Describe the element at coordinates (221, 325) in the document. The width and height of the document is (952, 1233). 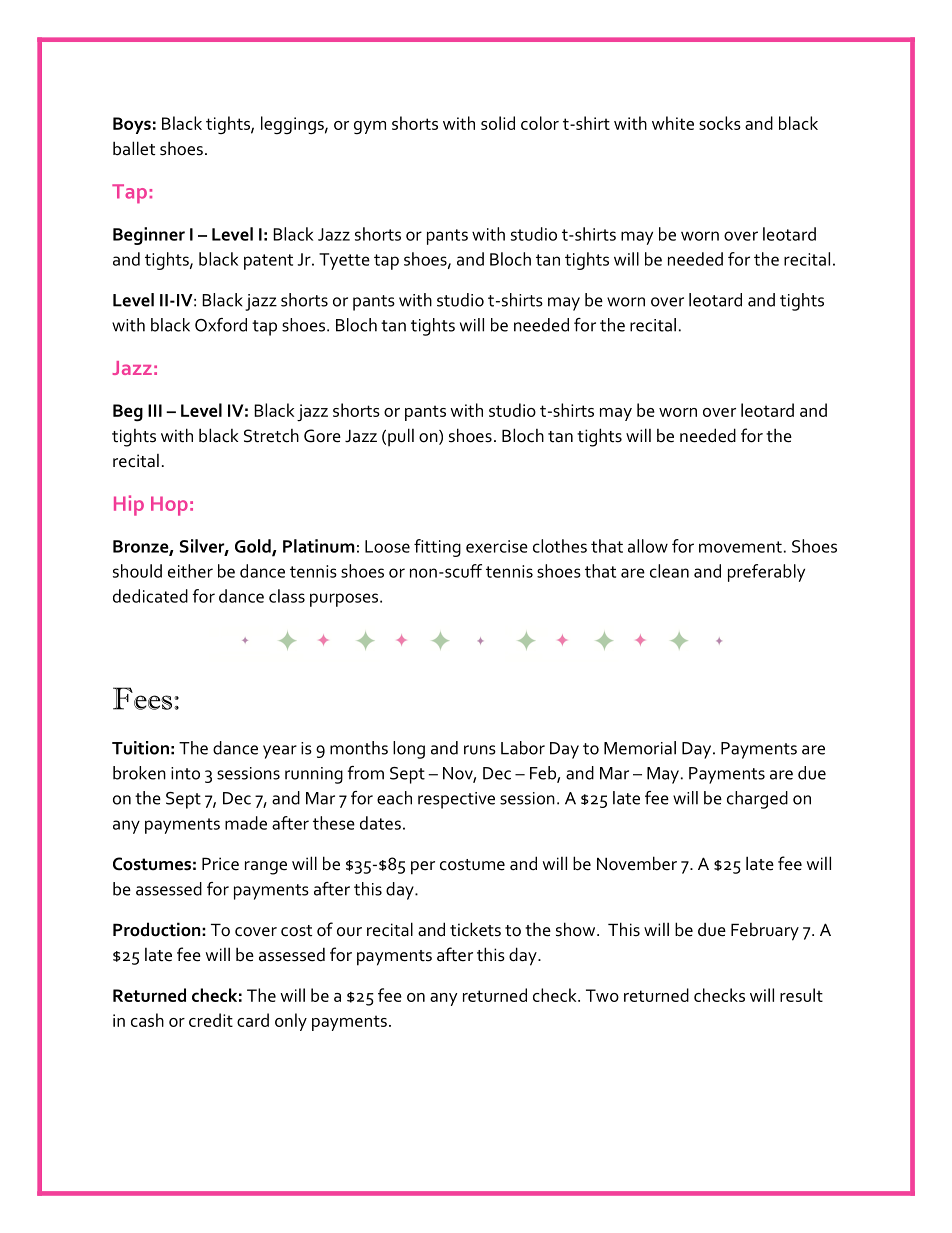
I see `Oxford` at that location.
